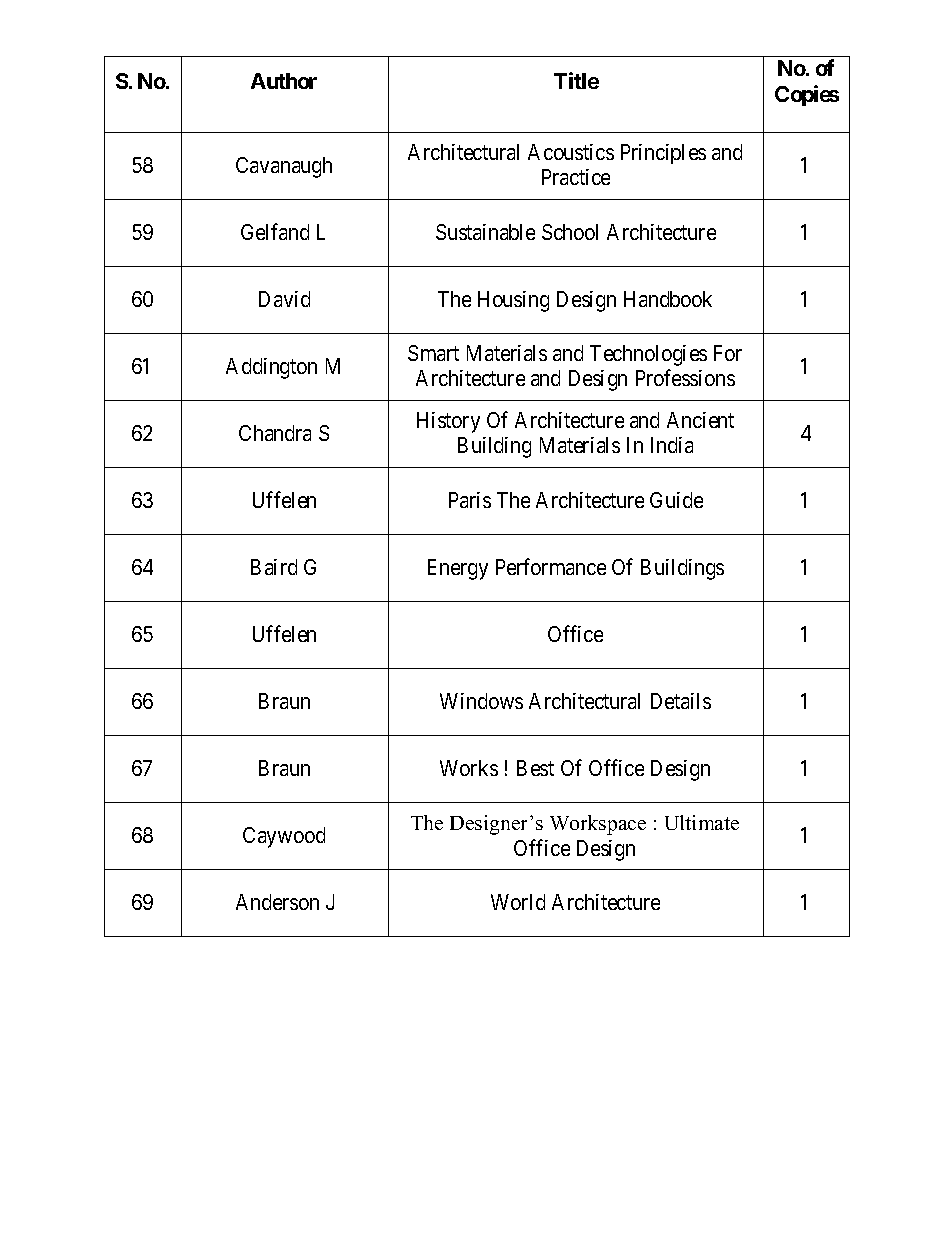 This document has width=952, height=1233. I want to click on Anderson, so click(277, 902).
